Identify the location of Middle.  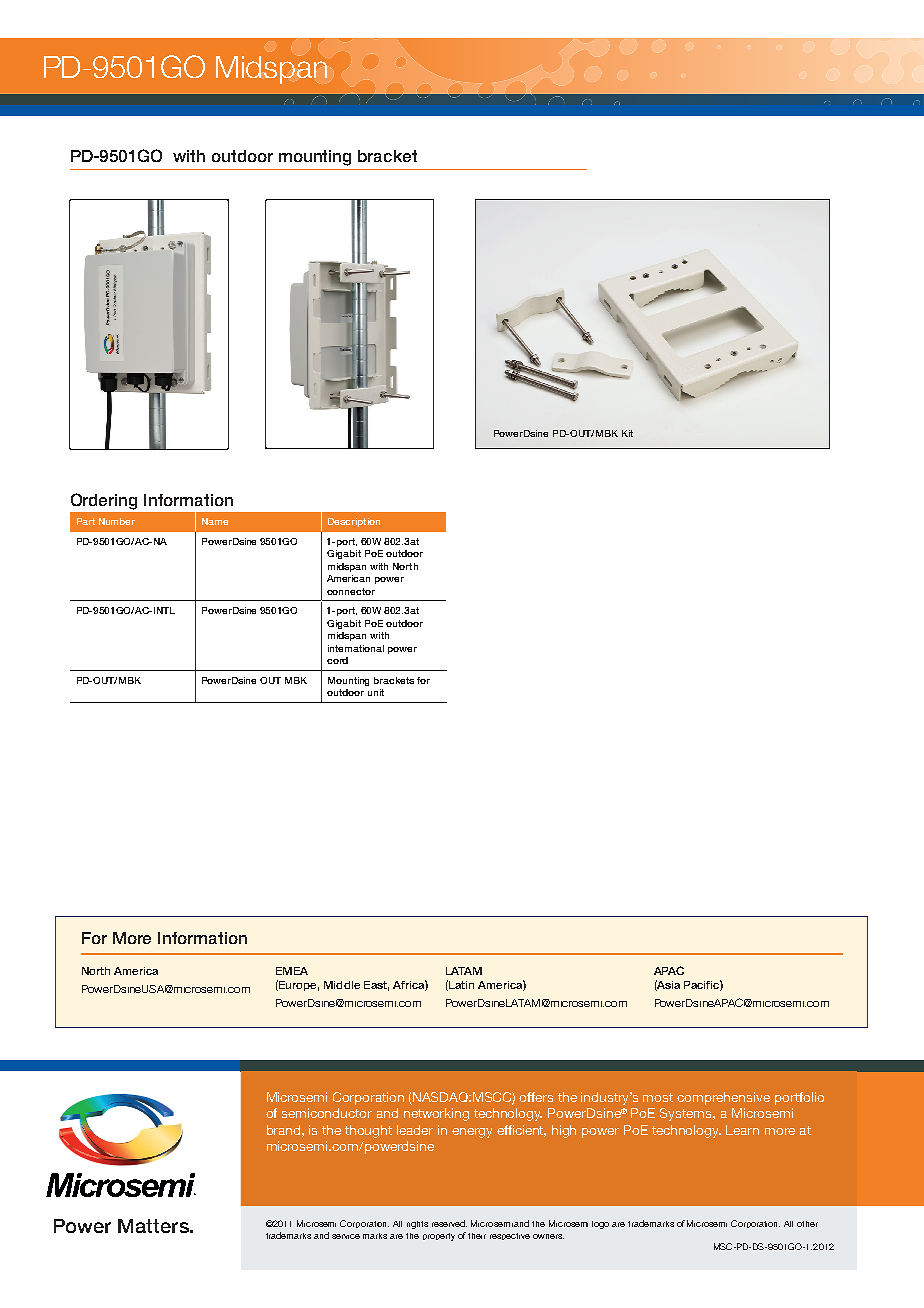
(342, 985).
